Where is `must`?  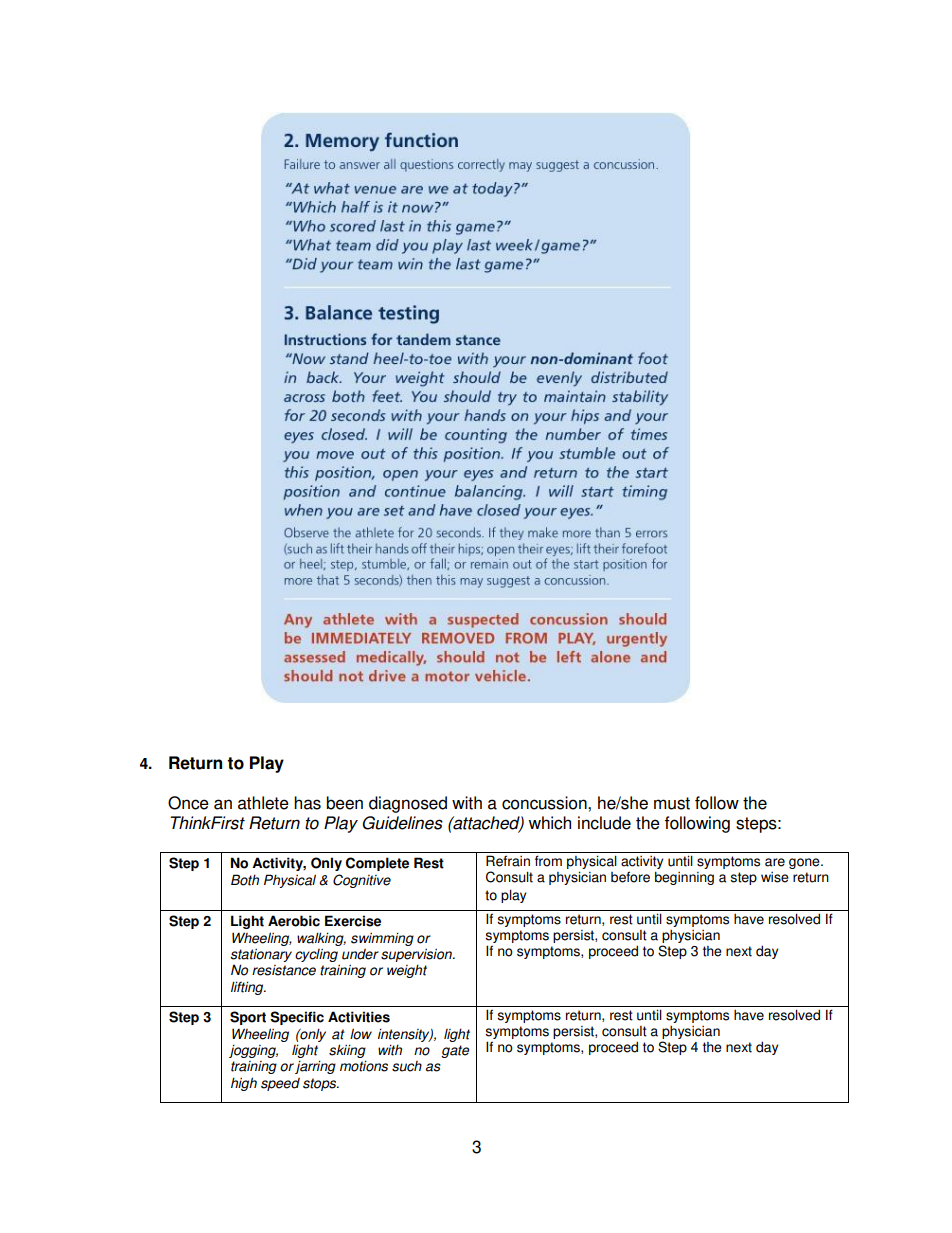
must is located at coordinates (672, 803).
